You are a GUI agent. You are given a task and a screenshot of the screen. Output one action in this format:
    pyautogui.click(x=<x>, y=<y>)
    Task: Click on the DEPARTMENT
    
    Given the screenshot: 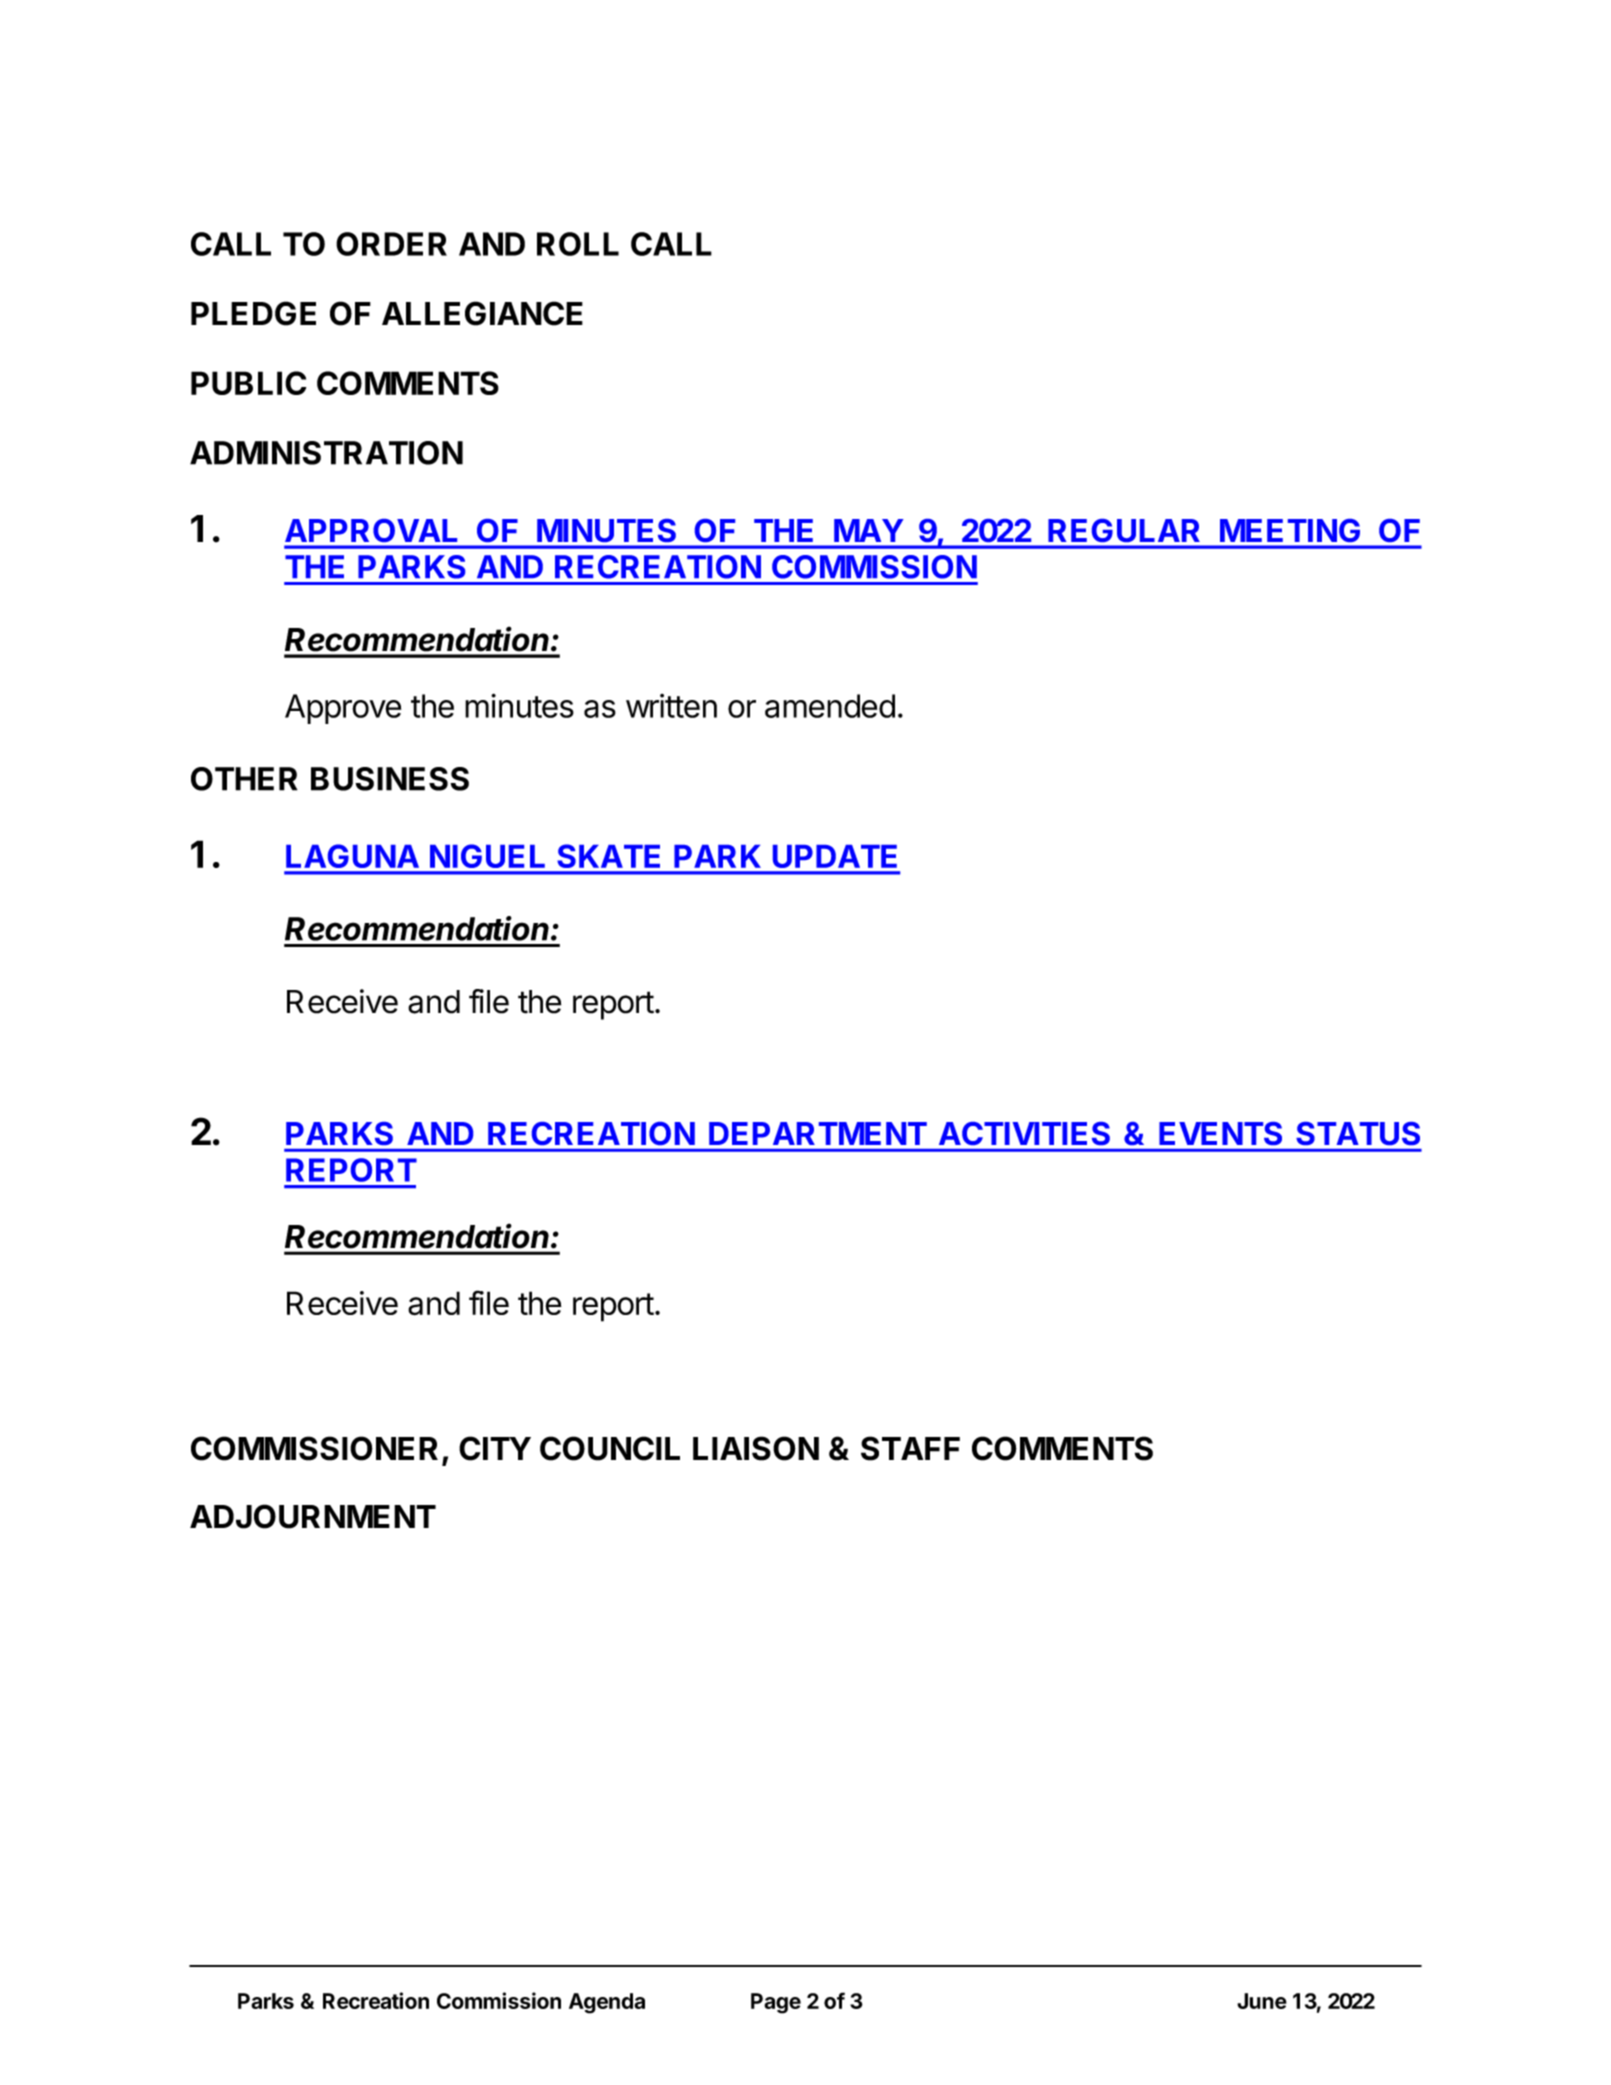 What is the action you would take?
    pyautogui.click(x=818, y=1133)
